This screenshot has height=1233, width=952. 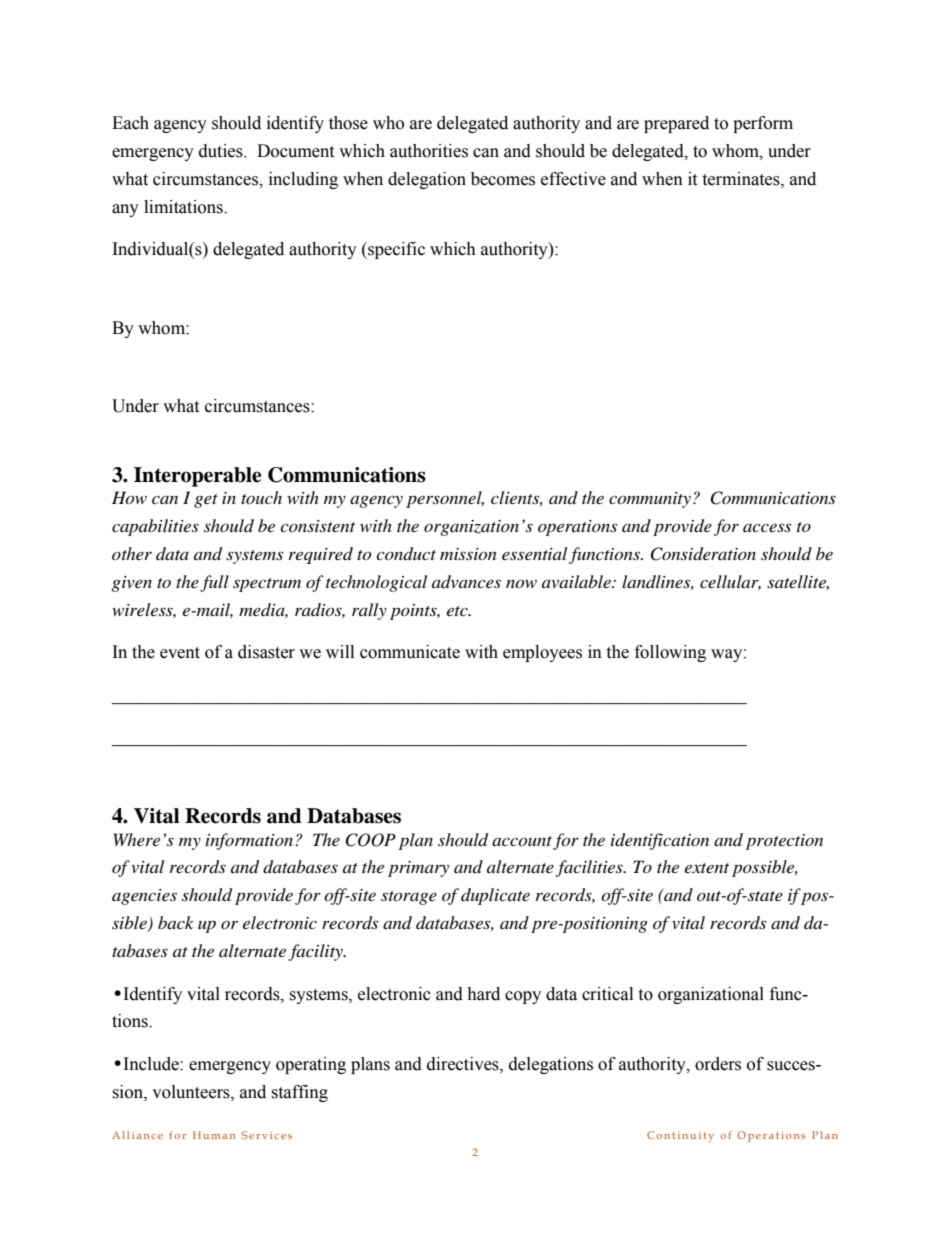 I want to click on event, so click(x=180, y=653).
